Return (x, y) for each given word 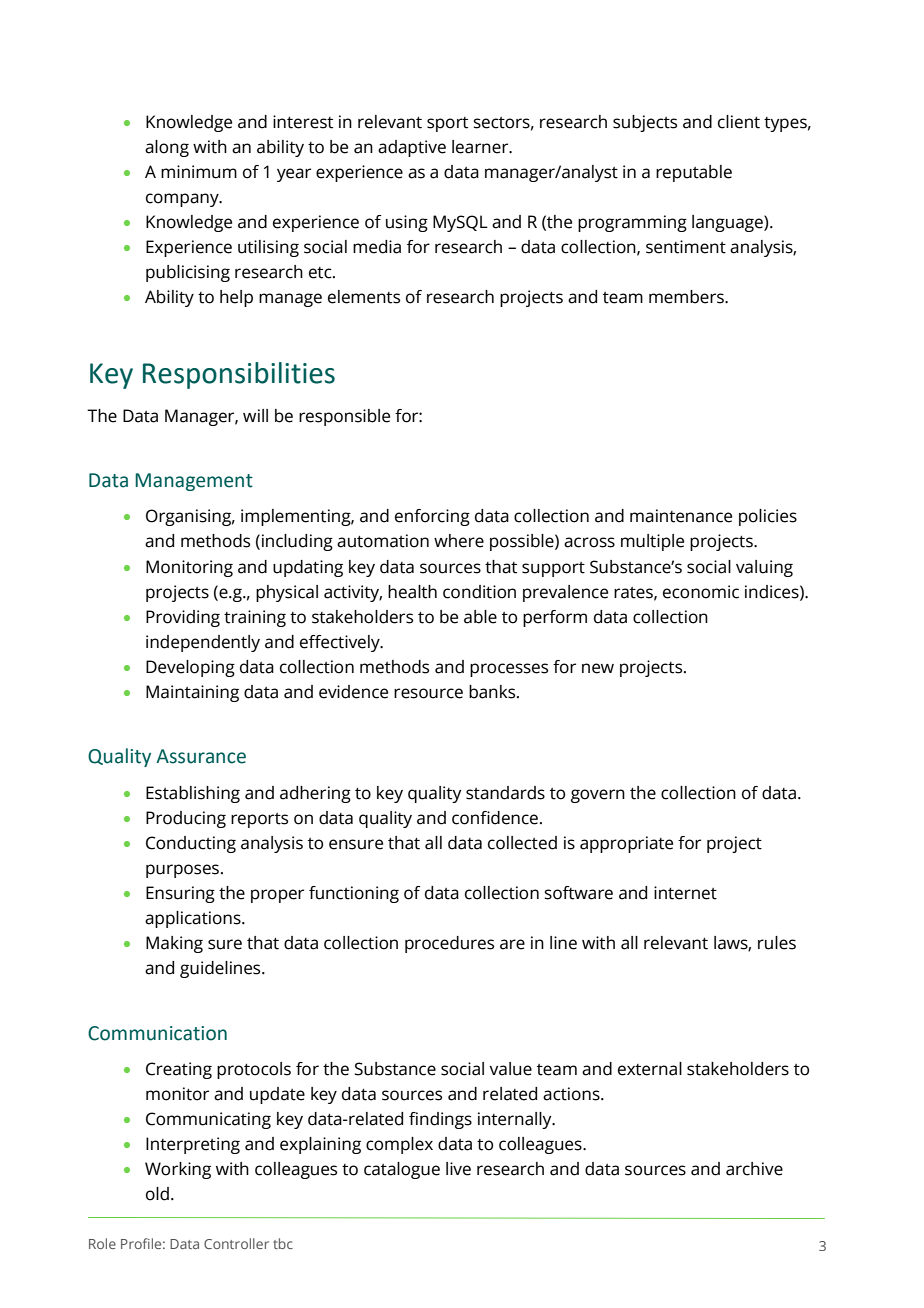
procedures (449, 944)
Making (174, 944)
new (598, 668)
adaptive (412, 148)
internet (685, 893)
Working (178, 1170)
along (167, 148)
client (739, 122)
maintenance (681, 516)
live (458, 1169)
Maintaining (192, 693)
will (255, 415)
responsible (344, 417)
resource (428, 693)
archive (754, 1169)
